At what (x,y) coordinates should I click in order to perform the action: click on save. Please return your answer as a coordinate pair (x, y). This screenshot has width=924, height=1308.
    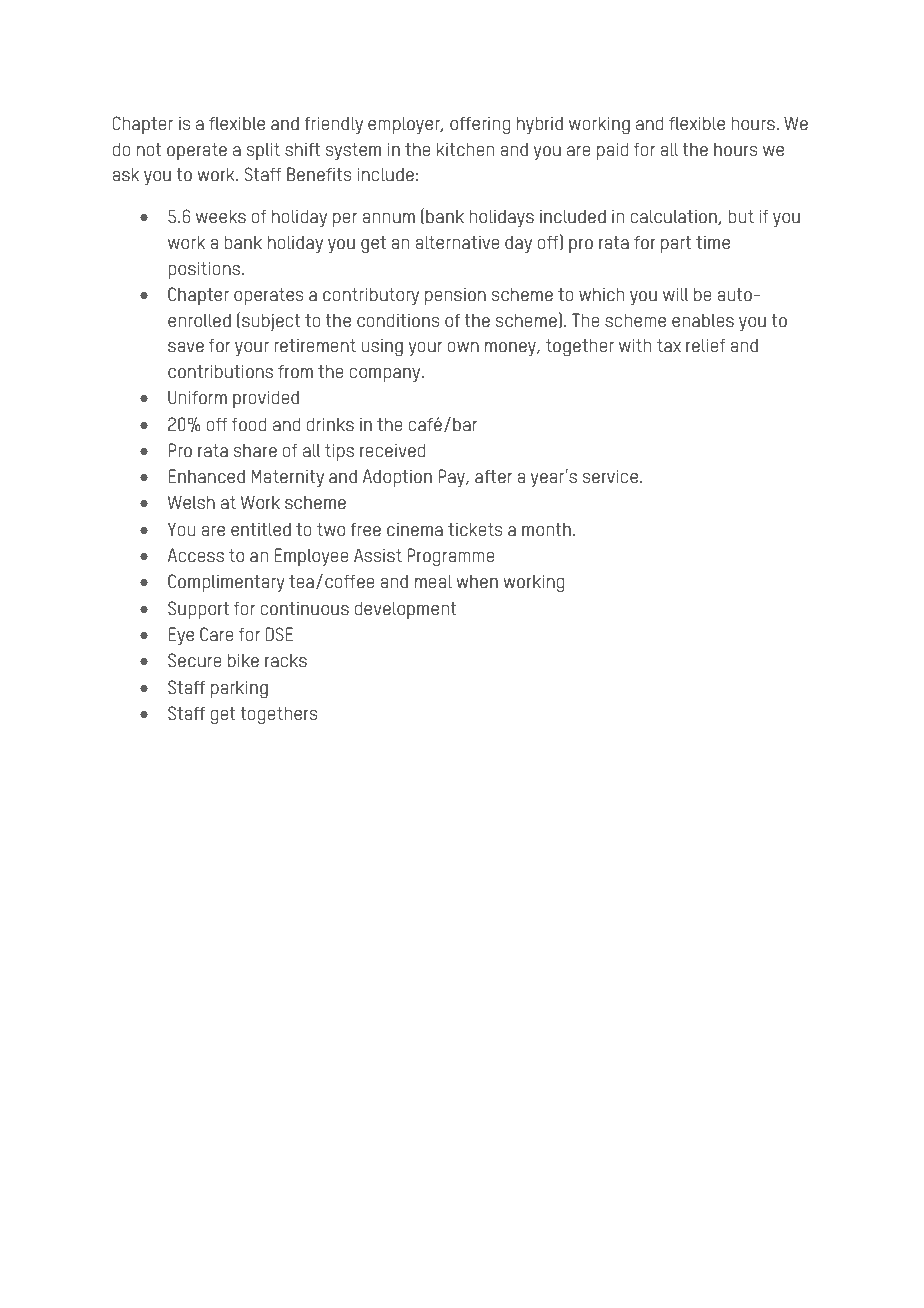
    Looking at the image, I should click on (186, 347).
